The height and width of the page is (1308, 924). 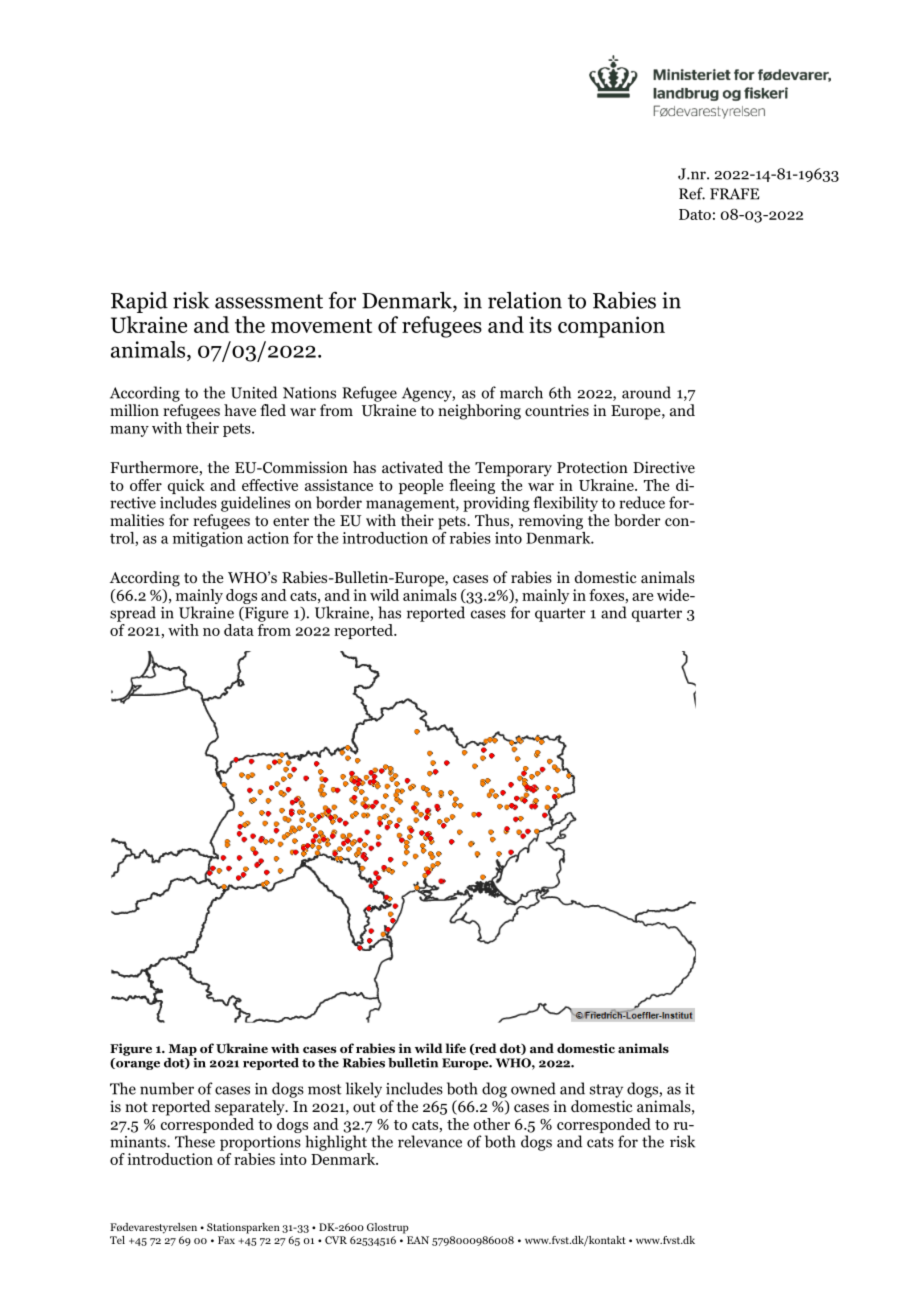 What do you see at coordinates (226, 1240) in the page?
I see `Fax` at bounding box center [226, 1240].
